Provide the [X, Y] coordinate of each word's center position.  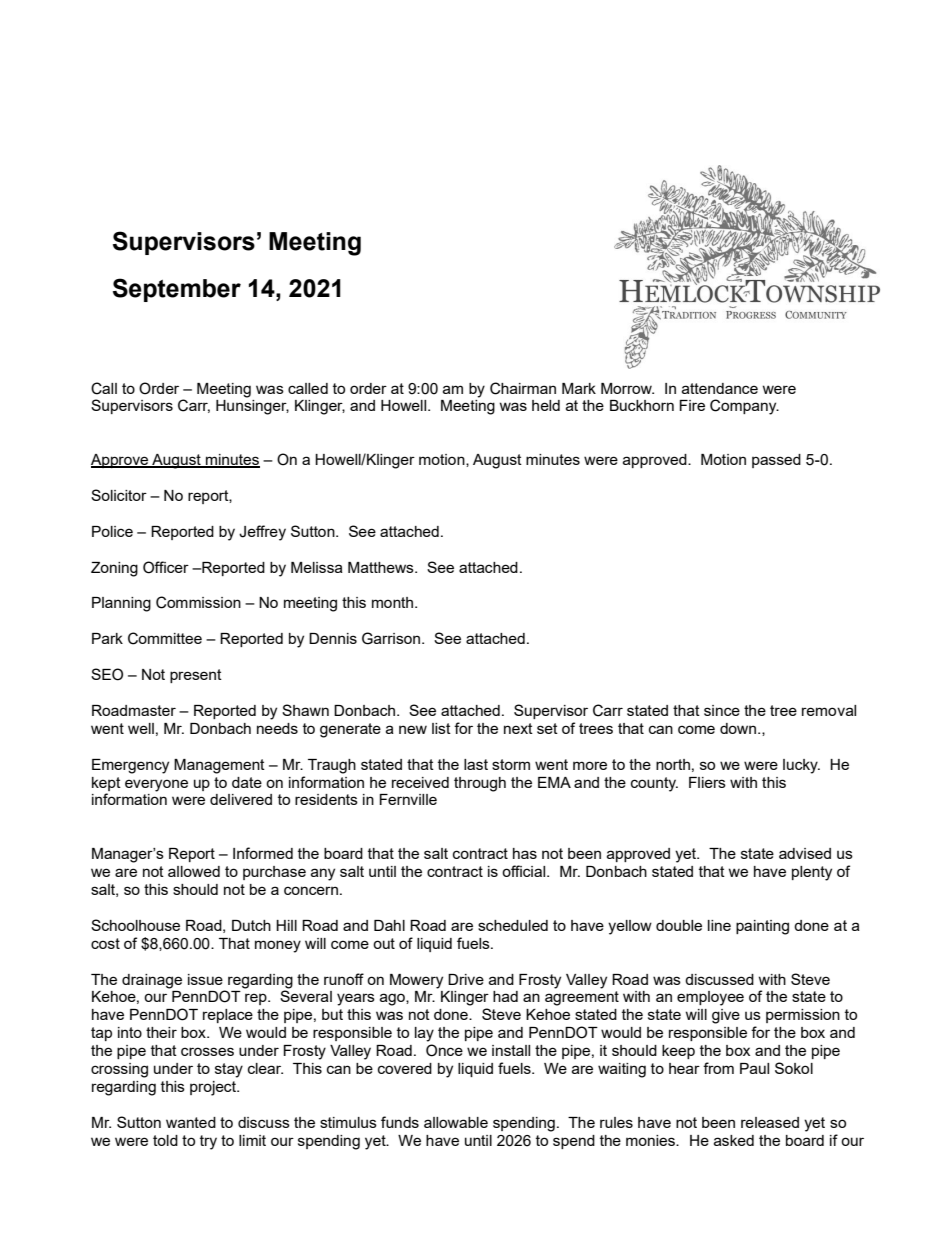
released [770, 1122]
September [177, 290]
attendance [720, 388]
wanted [191, 1122]
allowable [456, 1122]
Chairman [523, 388]
